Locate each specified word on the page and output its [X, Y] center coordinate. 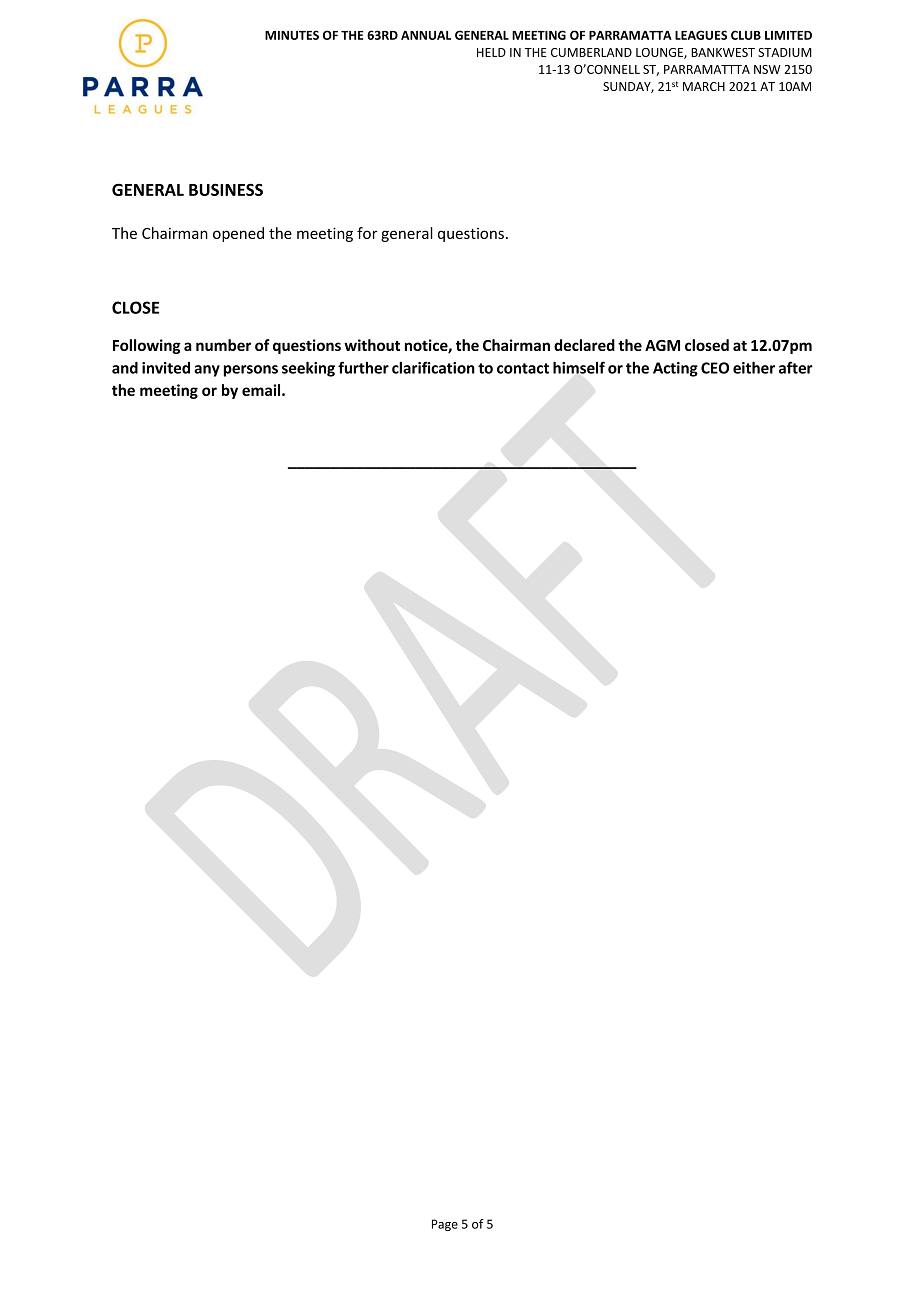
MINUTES [292, 35]
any [207, 371]
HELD [491, 52]
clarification [433, 367]
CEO [715, 368]
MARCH [704, 86]
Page [445, 1225]
